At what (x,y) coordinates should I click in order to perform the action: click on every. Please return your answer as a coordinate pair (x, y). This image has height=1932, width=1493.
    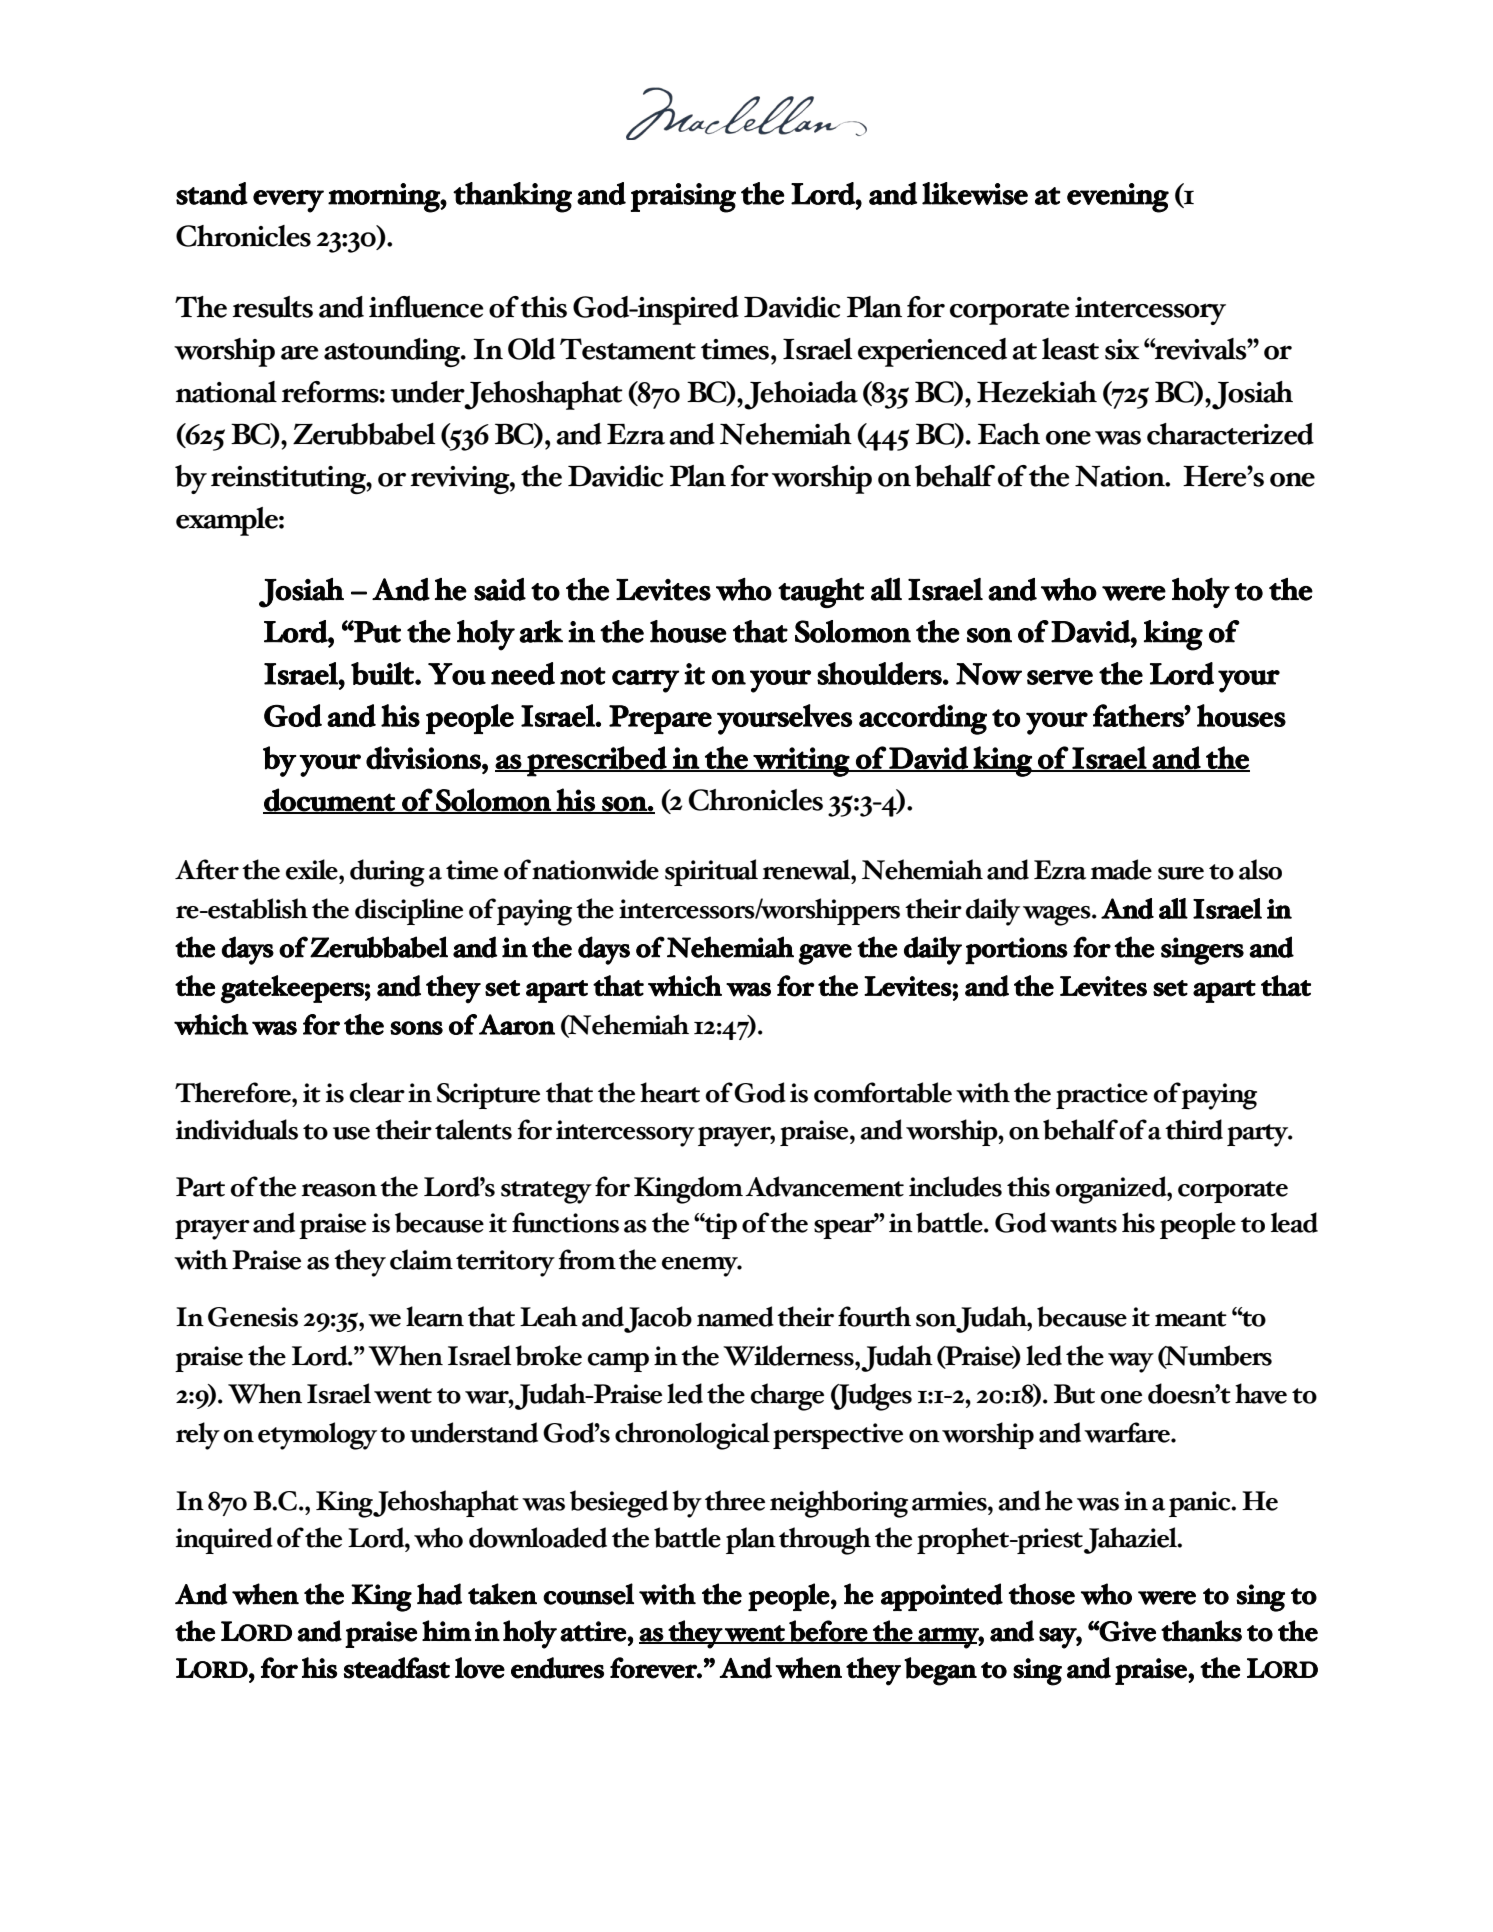
    Looking at the image, I should click on (288, 201).
